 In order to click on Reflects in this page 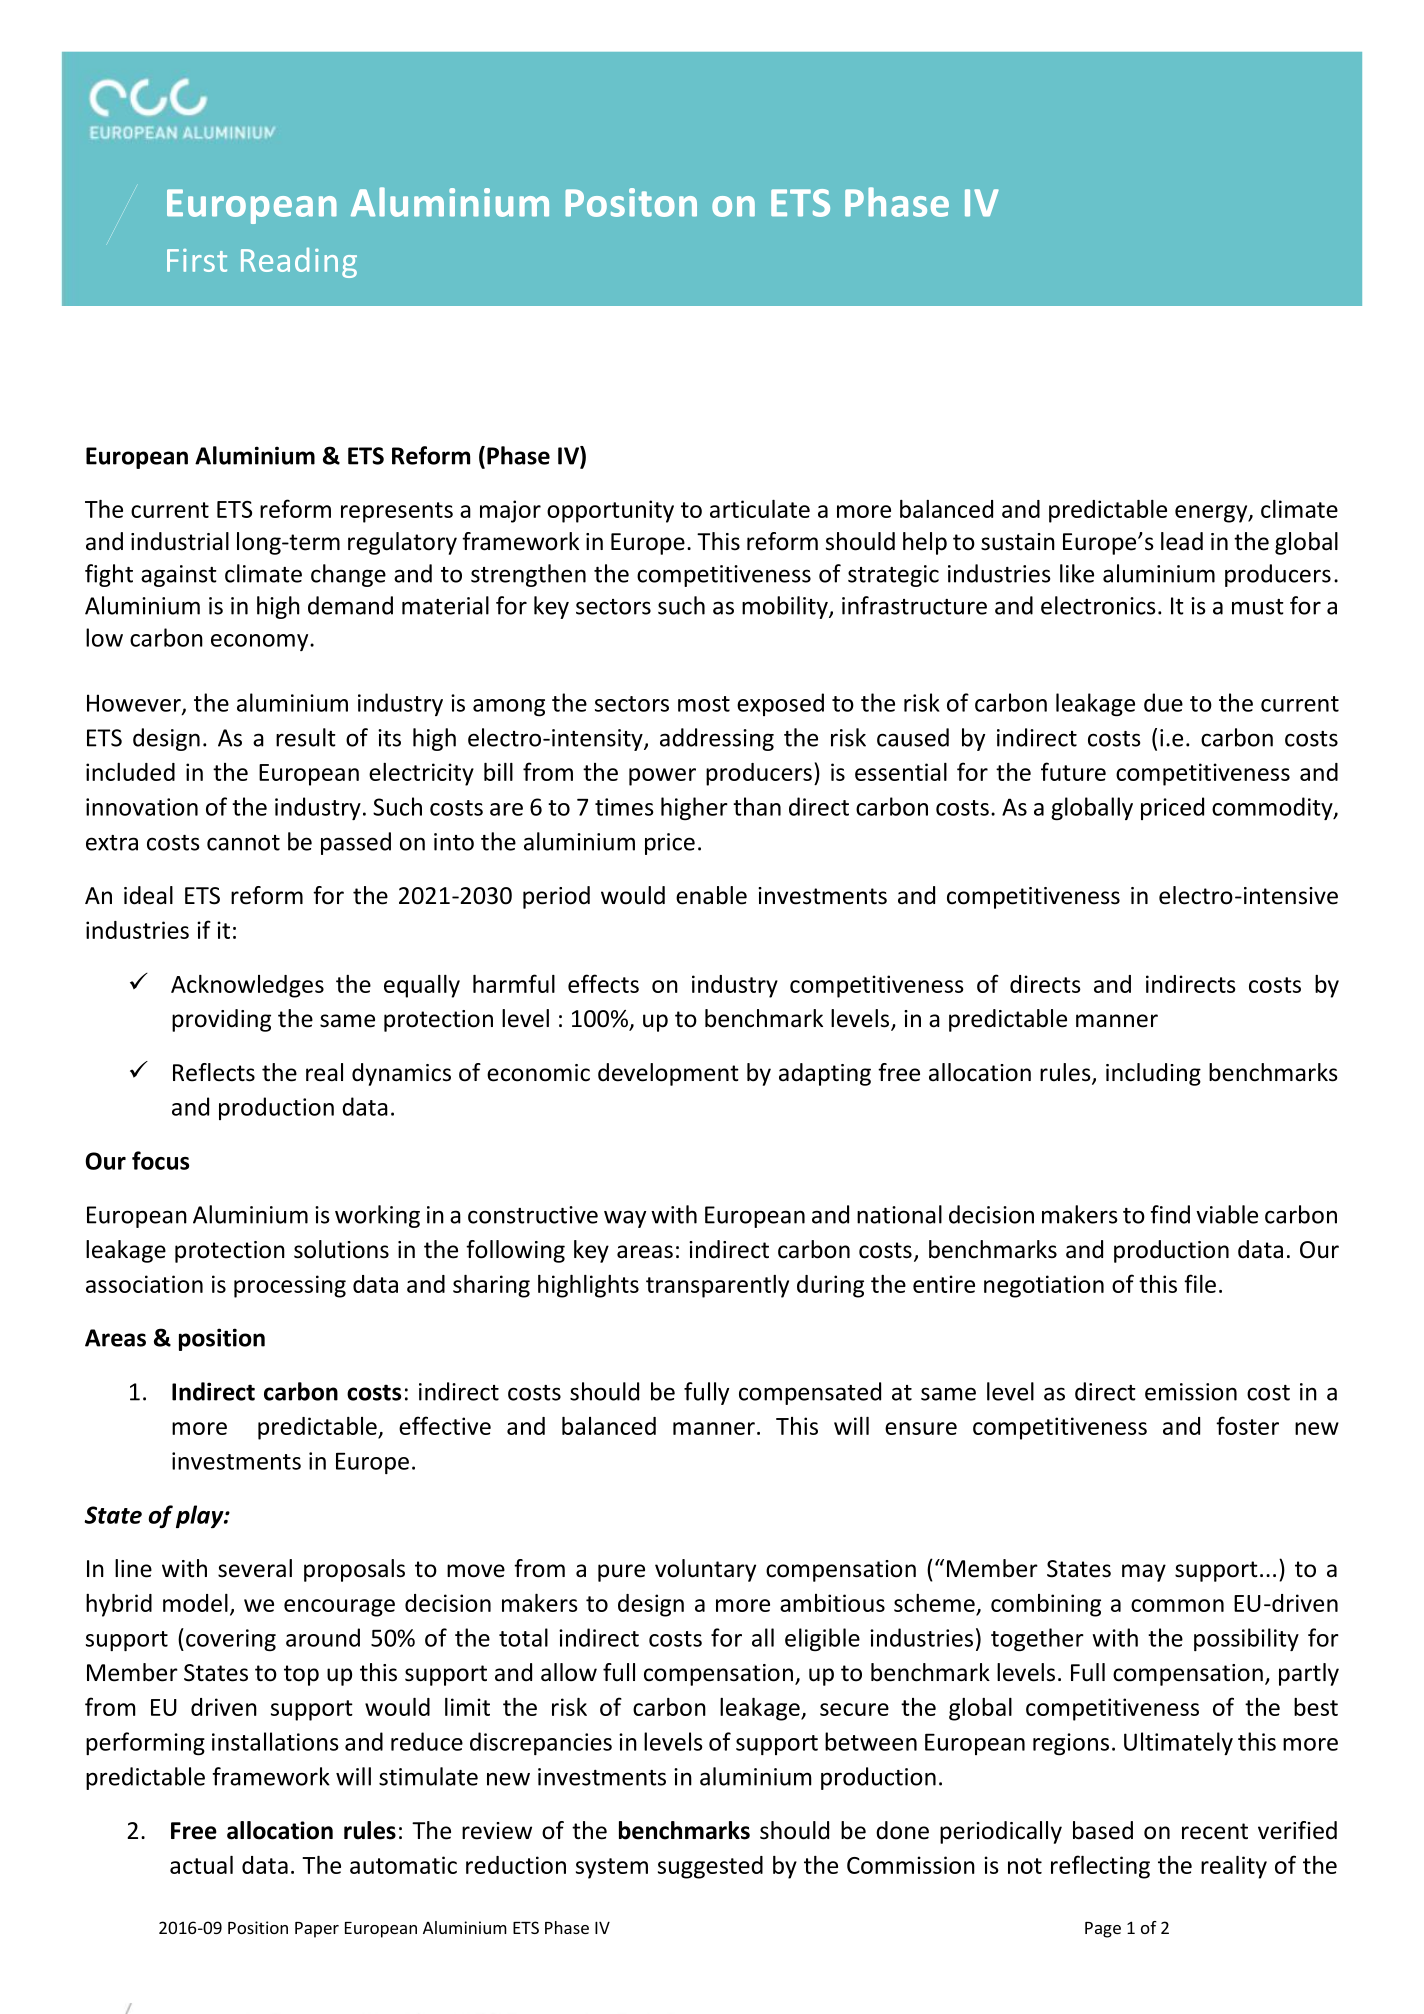, I will do `click(214, 1072)`.
